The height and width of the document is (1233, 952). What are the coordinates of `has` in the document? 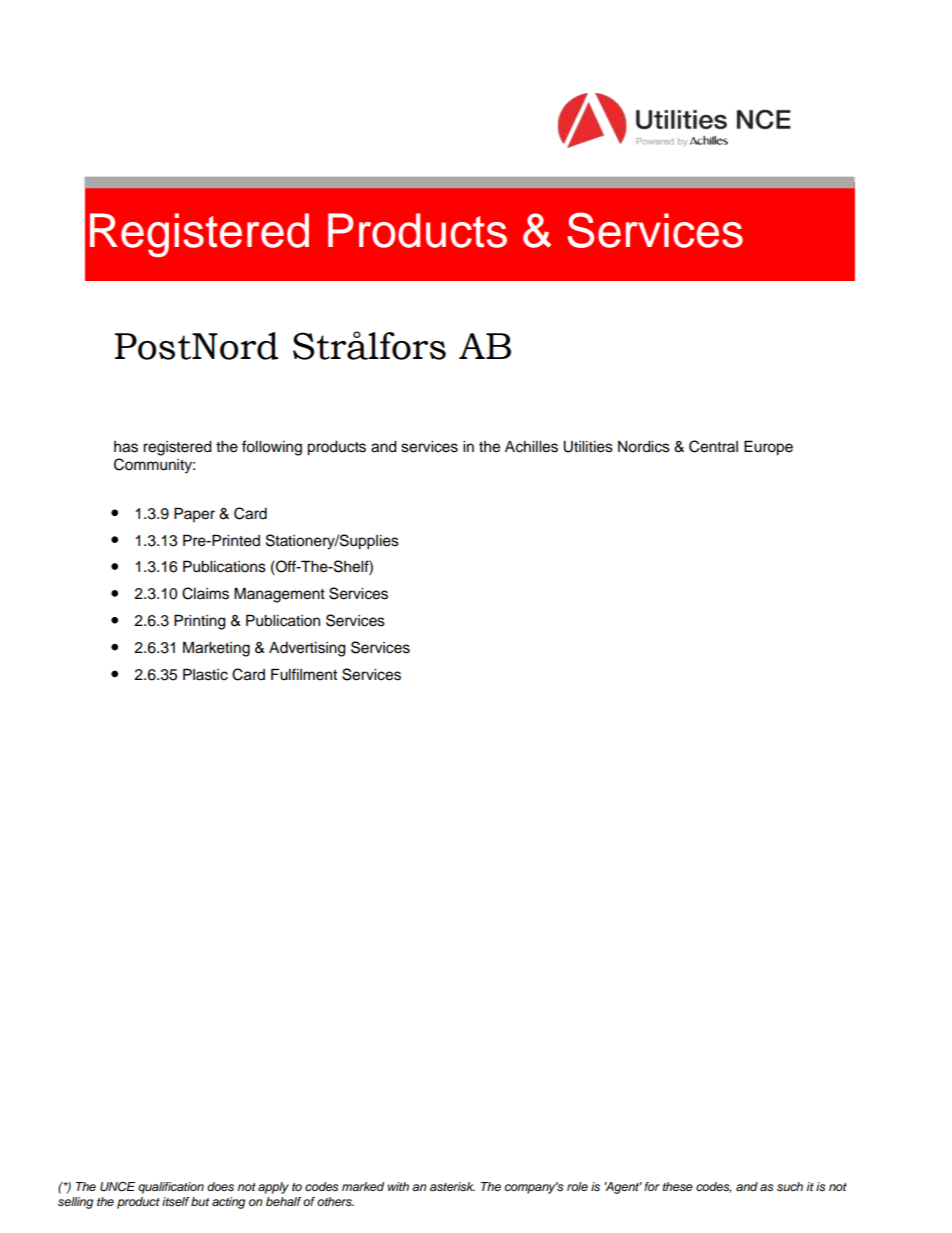 It's located at (126, 447).
